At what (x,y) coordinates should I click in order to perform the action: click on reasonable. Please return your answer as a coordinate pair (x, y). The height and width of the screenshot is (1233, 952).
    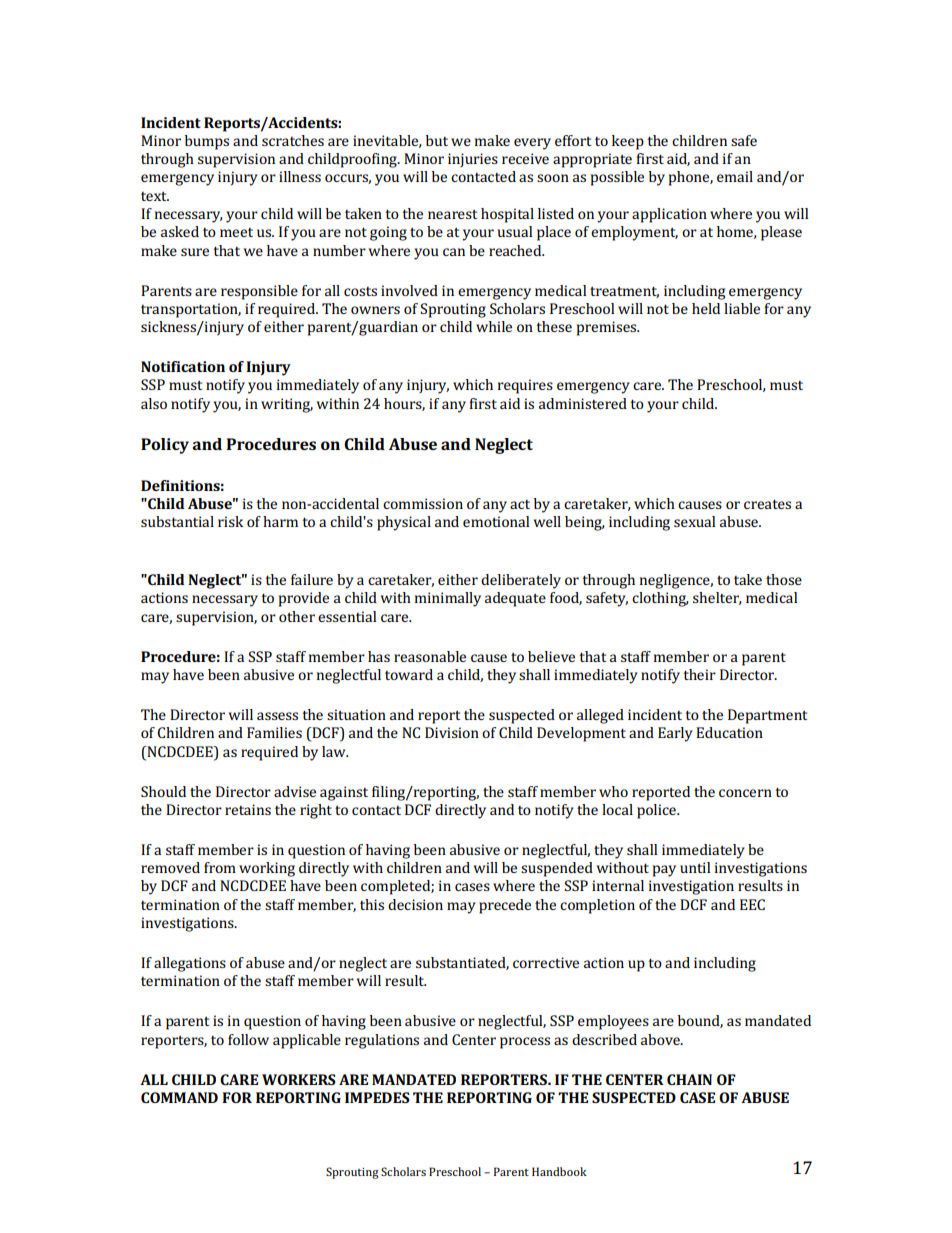
    Looking at the image, I should click on (430, 656).
